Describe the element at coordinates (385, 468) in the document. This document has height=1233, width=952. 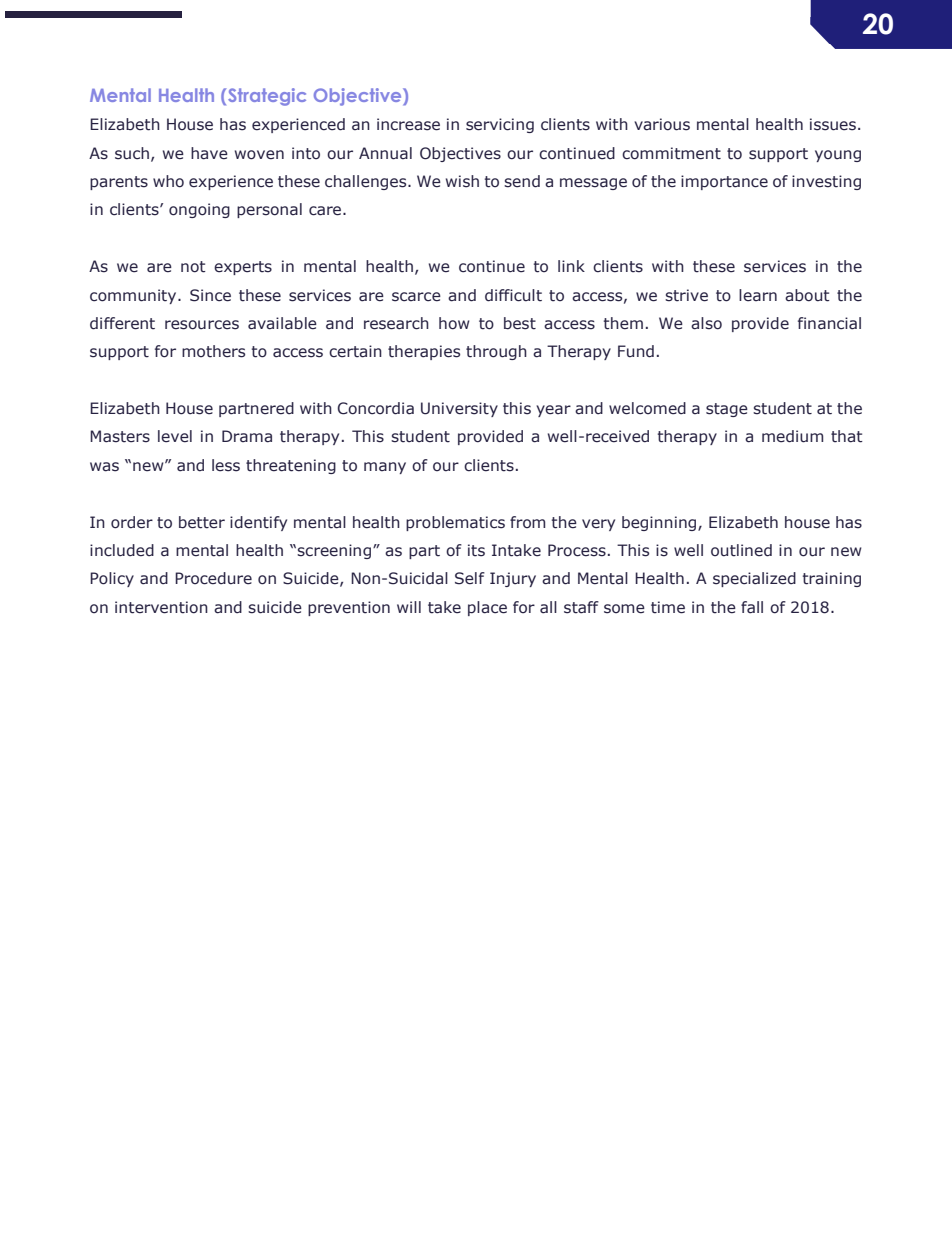
I see `many` at that location.
